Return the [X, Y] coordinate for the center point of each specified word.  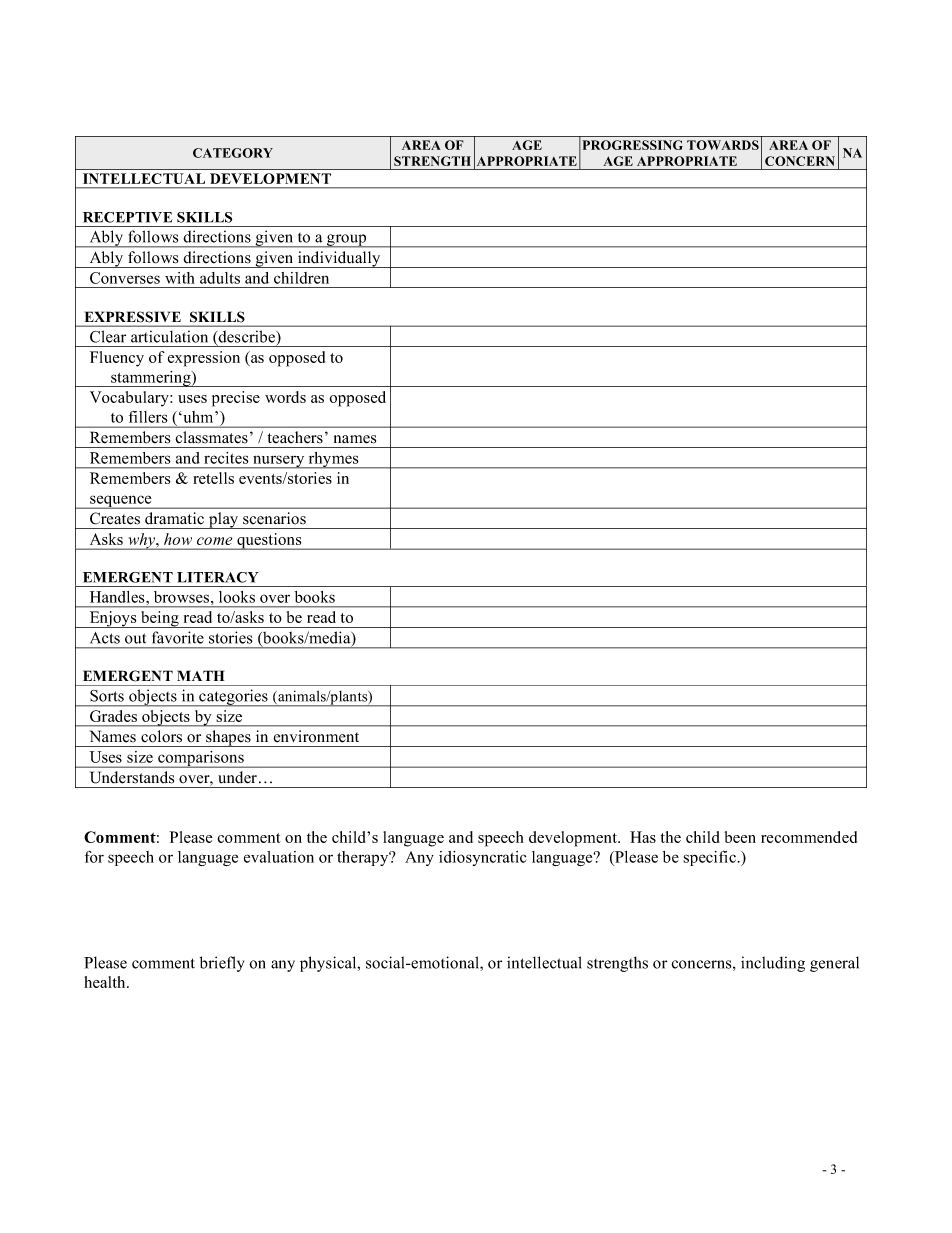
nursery [279, 462]
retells [213, 478]
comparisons [201, 759]
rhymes [333, 460]
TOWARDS [723, 145]
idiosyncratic [482, 858]
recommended [809, 837]
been [740, 837]
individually [339, 259]
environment [316, 736]
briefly [222, 964]
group [347, 241]
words [285, 397]
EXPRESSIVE [133, 317]
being [160, 619]
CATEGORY [233, 153]
